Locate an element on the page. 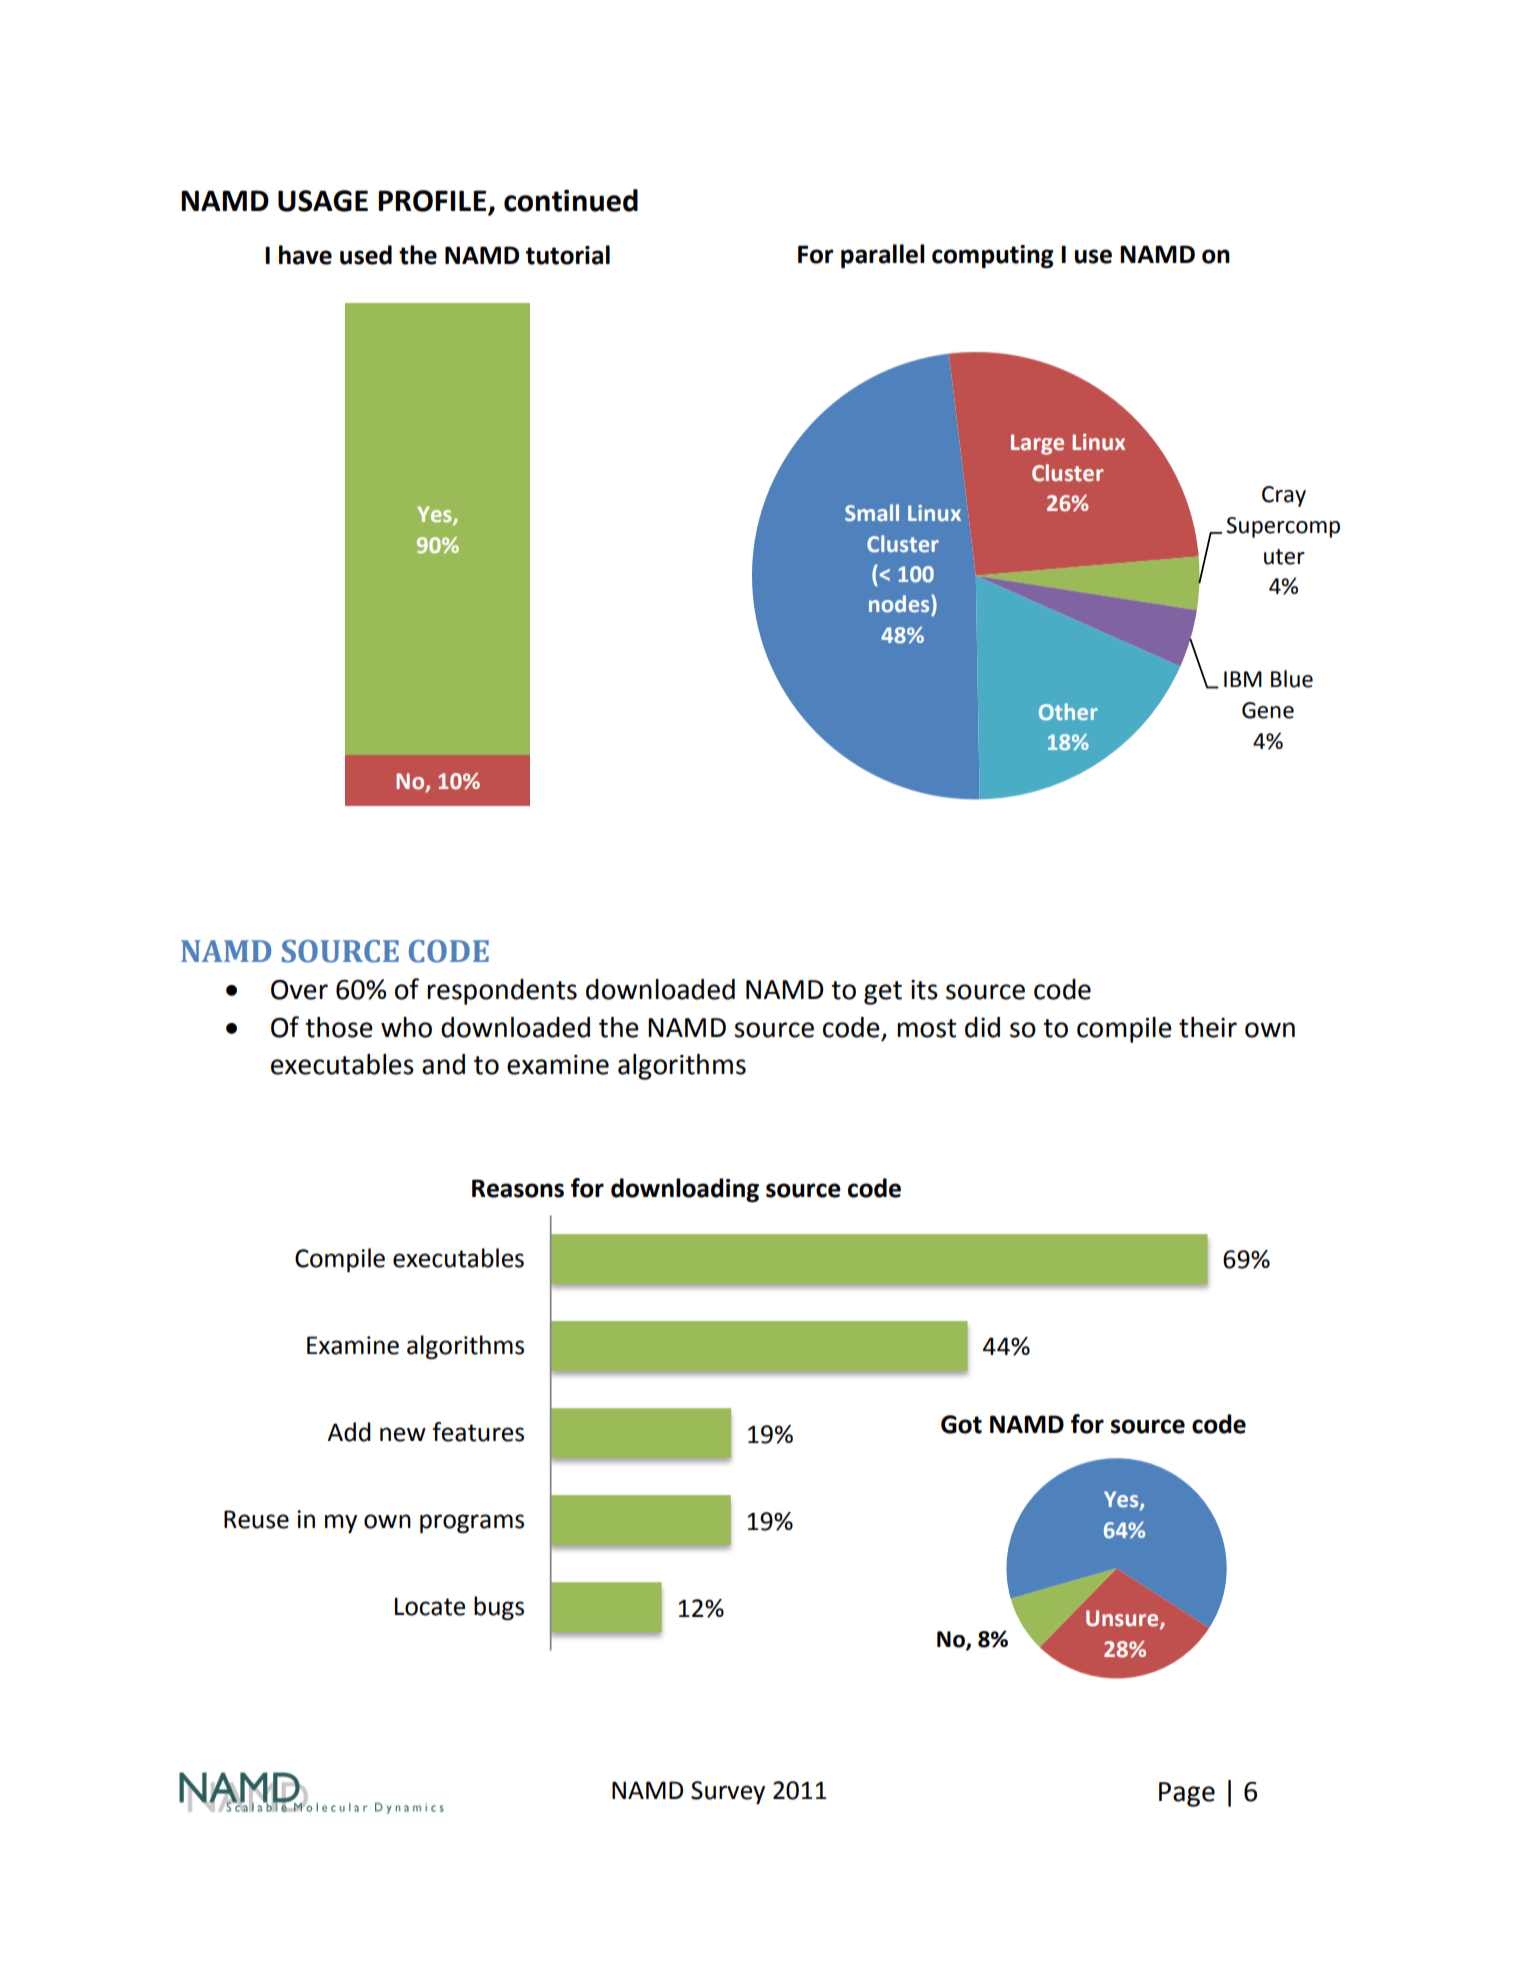  used is located at coordinates (366, 255).
